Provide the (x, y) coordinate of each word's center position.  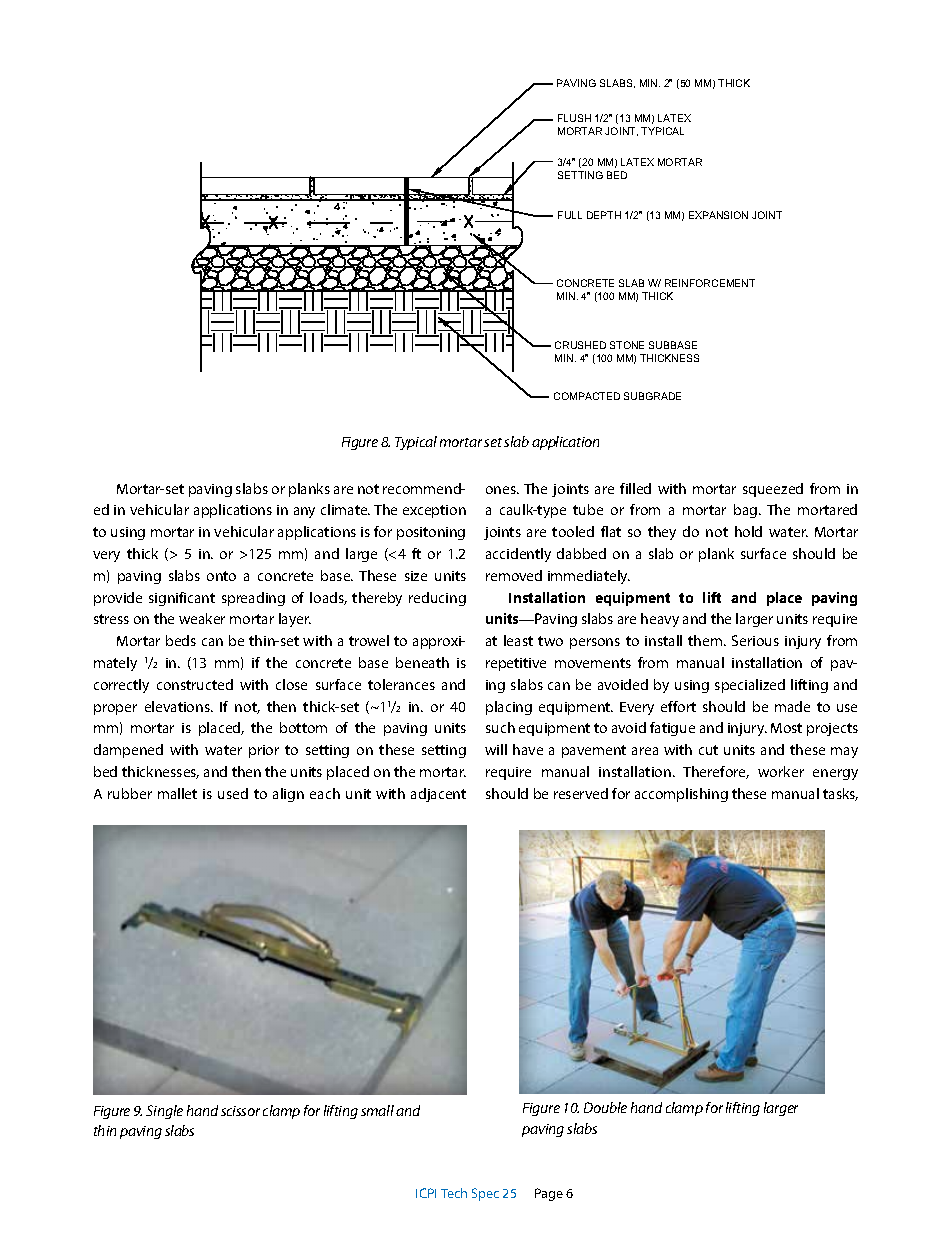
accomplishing (681, 795)
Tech (454, 1193)
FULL (570, 215)
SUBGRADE (652, 396)
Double (605, 1107)
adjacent (438, 795)
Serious (755, 640)
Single (164, 1112)
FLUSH (574, 118)
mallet (177, 793)
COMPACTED (587, 396)
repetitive (516, 664)
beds (181, 640)
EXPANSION (718, 215)
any (304, 512)
